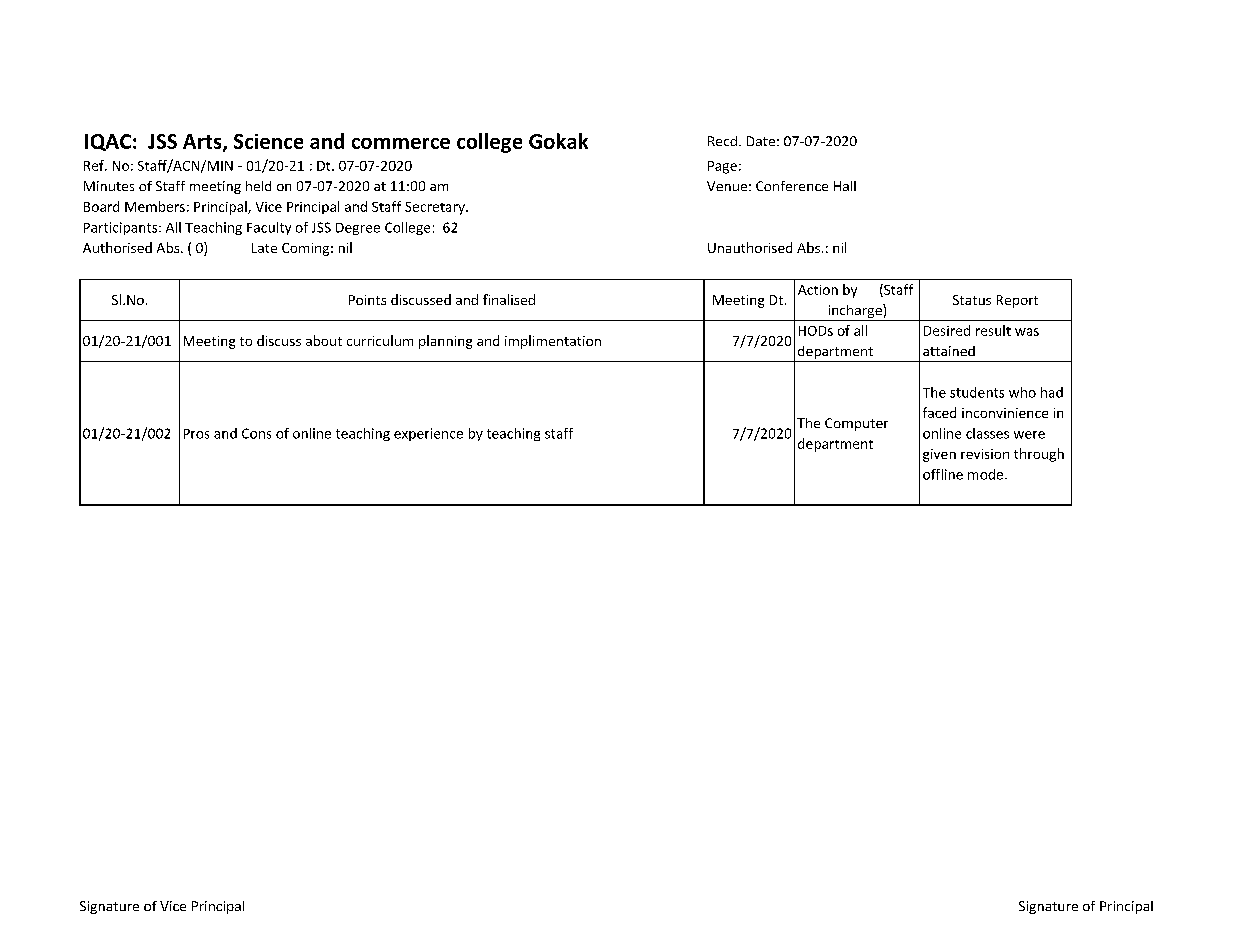  What do you see at coordinates (722, 167) in the image?
I see `Page` at bounding box center [722, 167].
